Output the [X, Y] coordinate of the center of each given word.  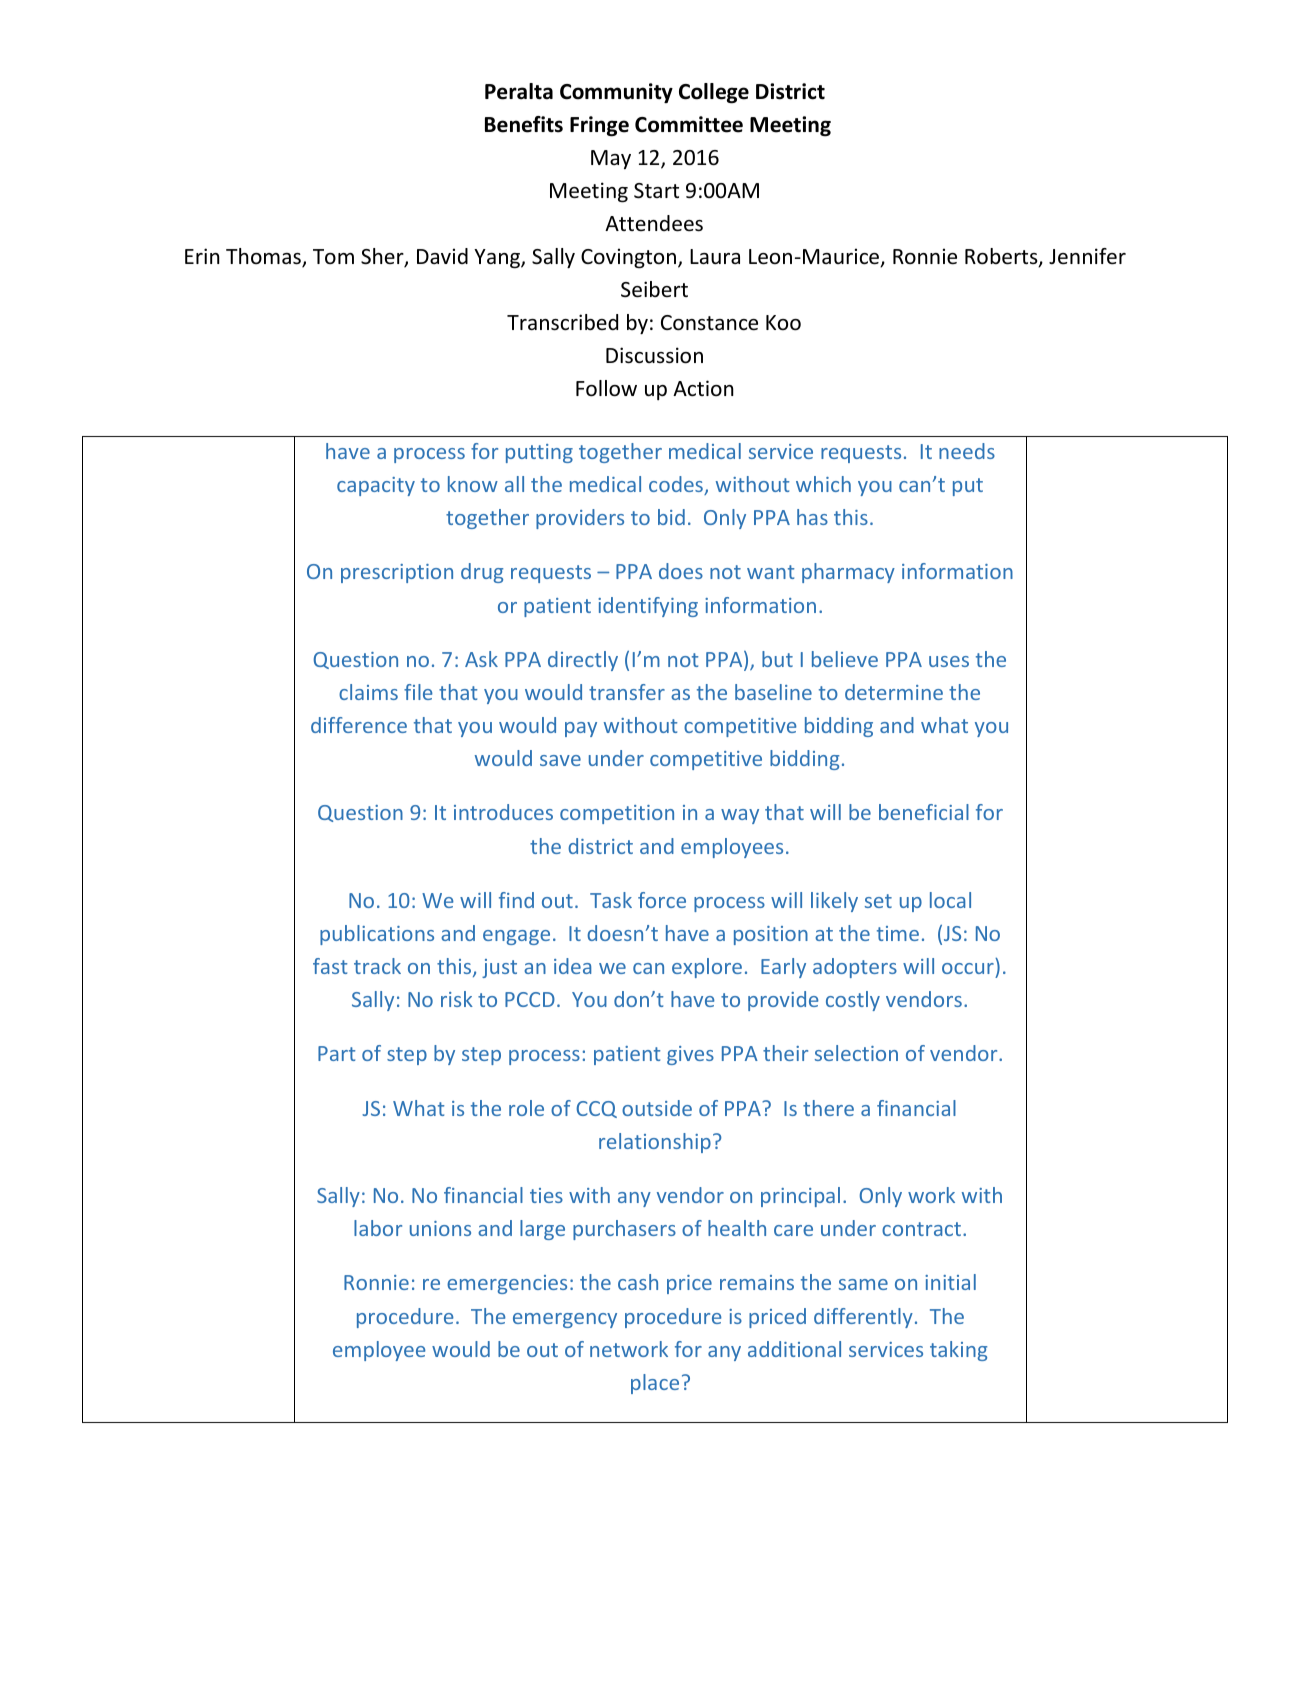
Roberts [1002, 257]
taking [958, 1351]
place [655, 1384]
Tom [333, 256]
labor [378, 1228]
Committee [689, 124]
